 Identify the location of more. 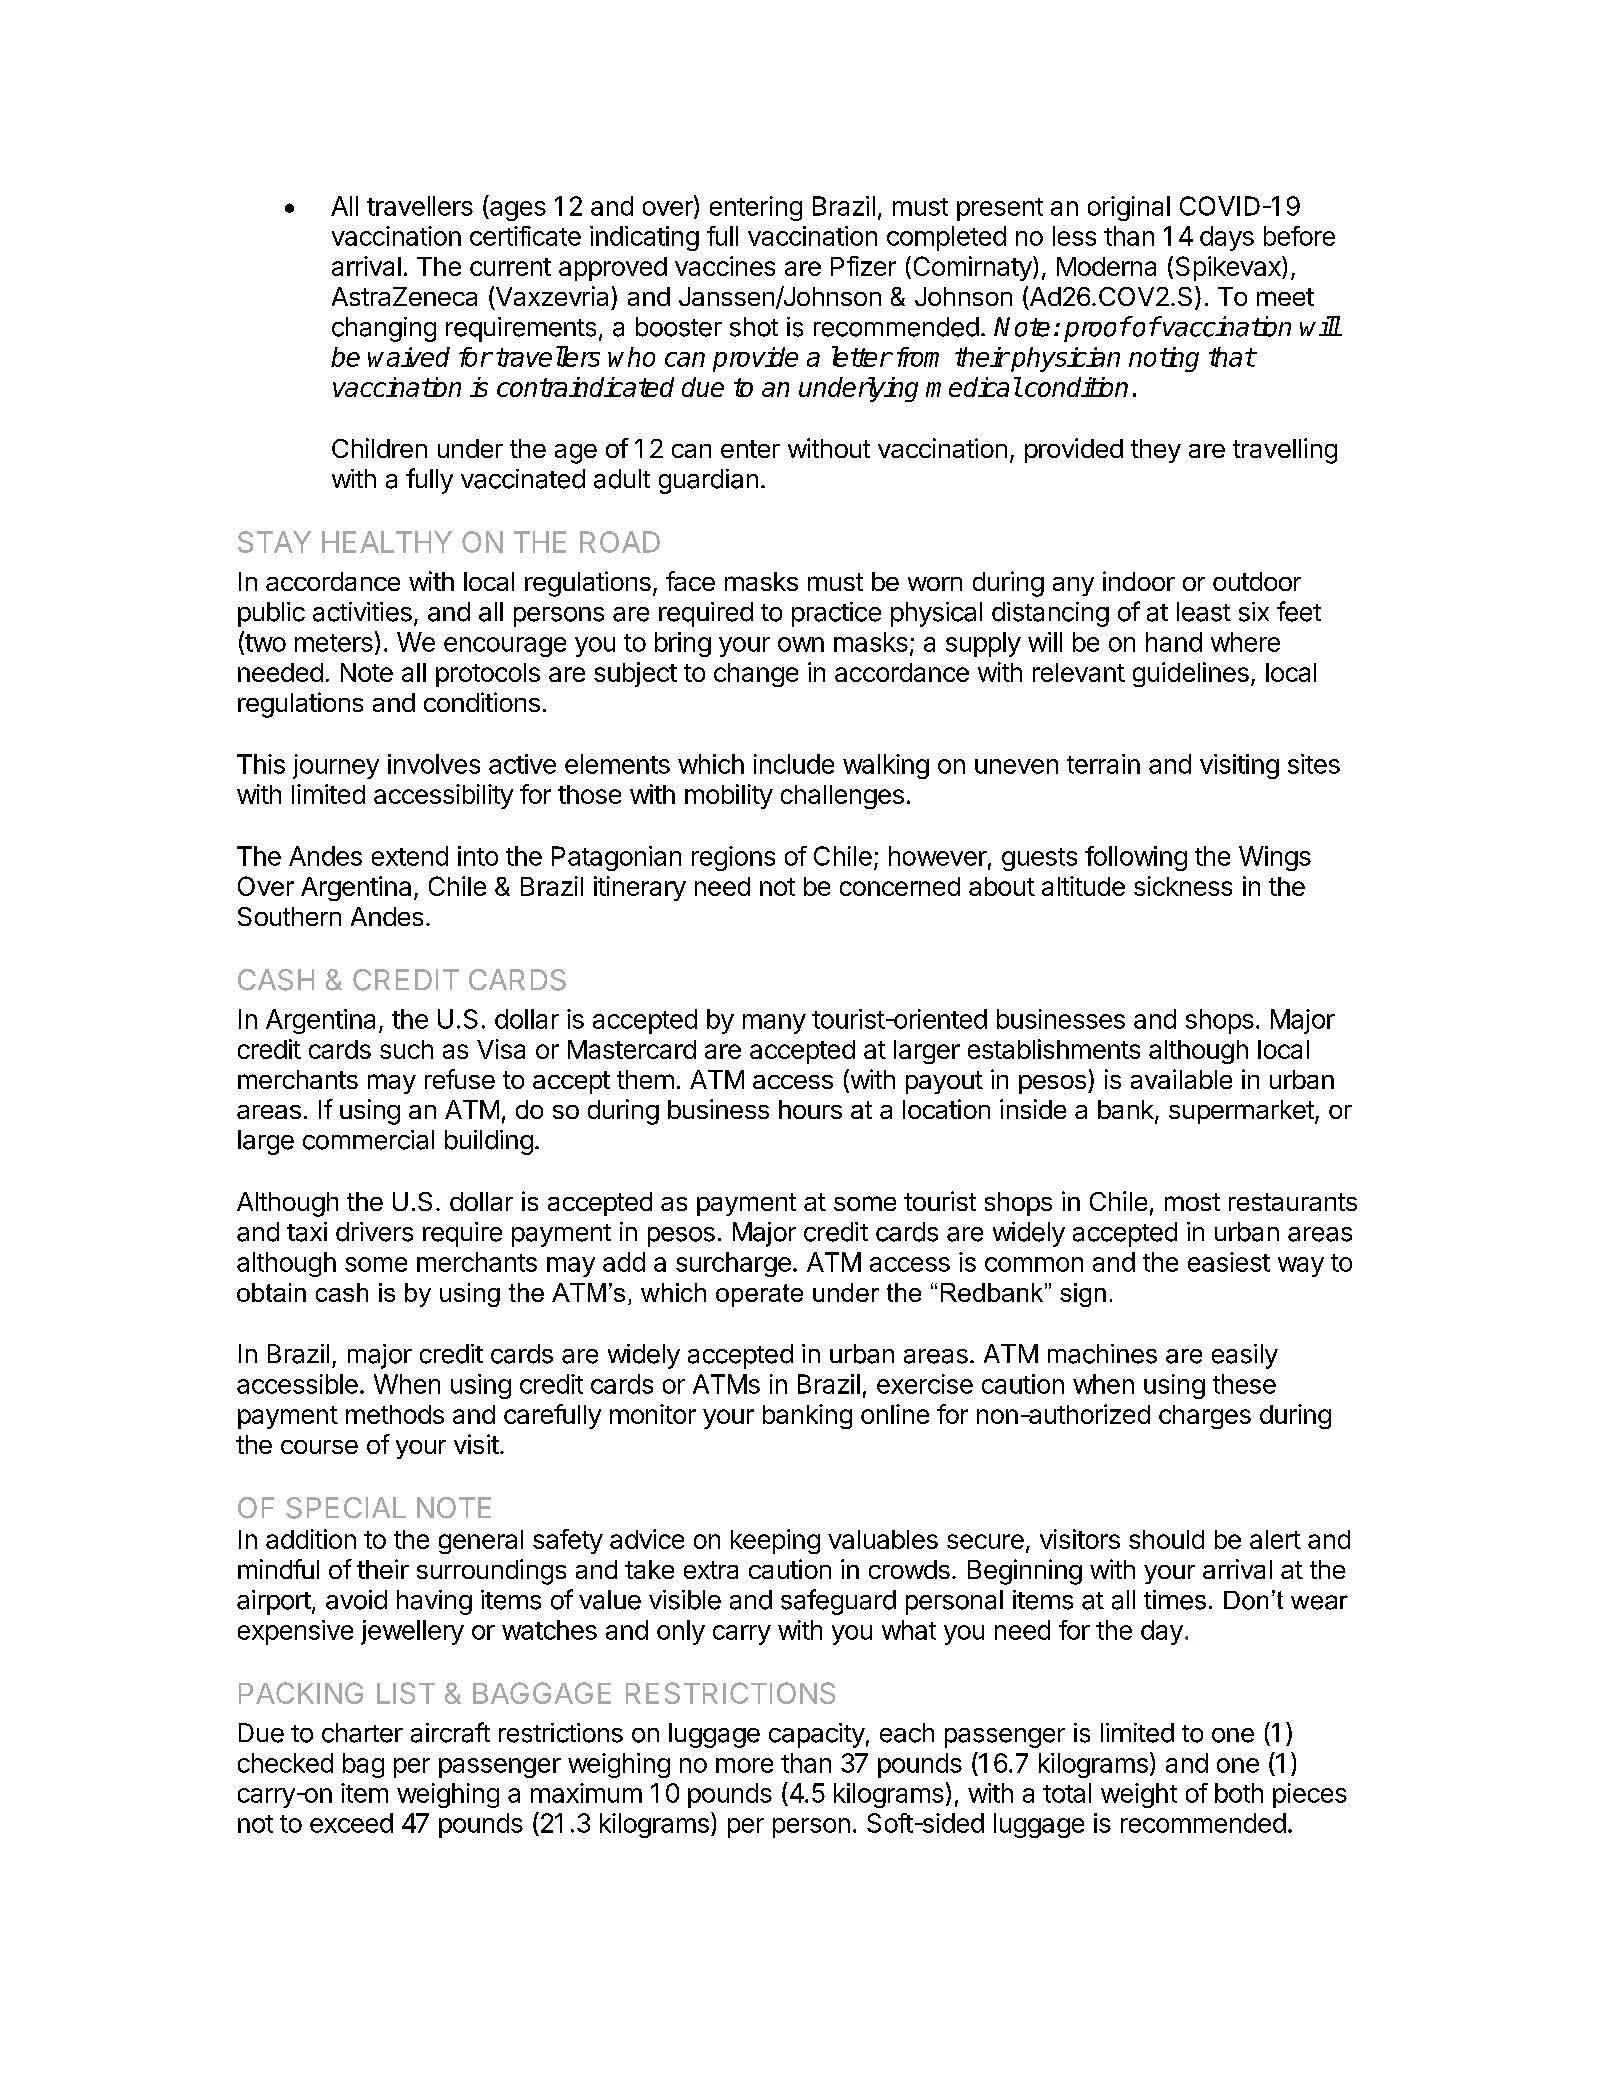
(744, 1765).
